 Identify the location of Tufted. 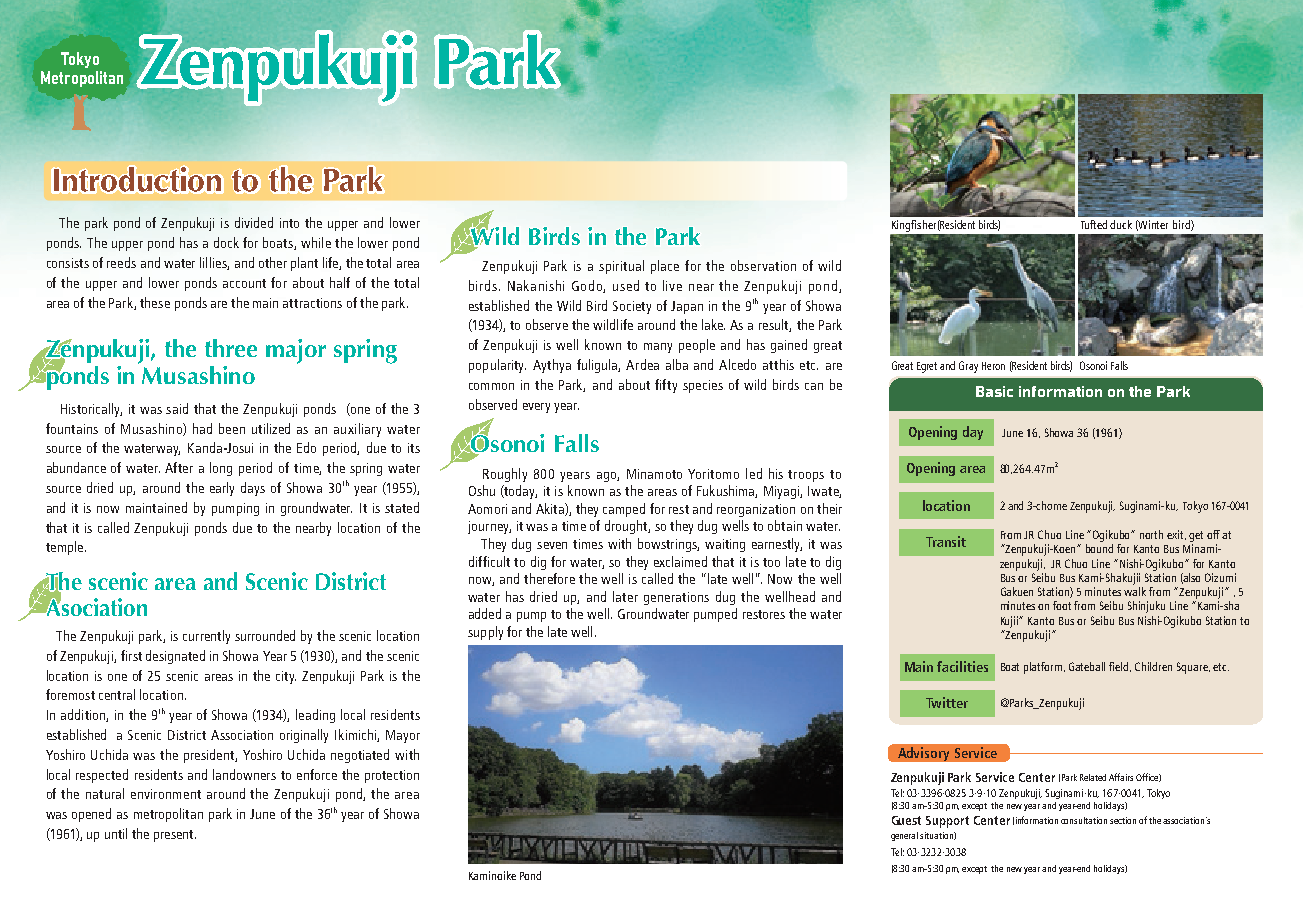
(1094, 224).
